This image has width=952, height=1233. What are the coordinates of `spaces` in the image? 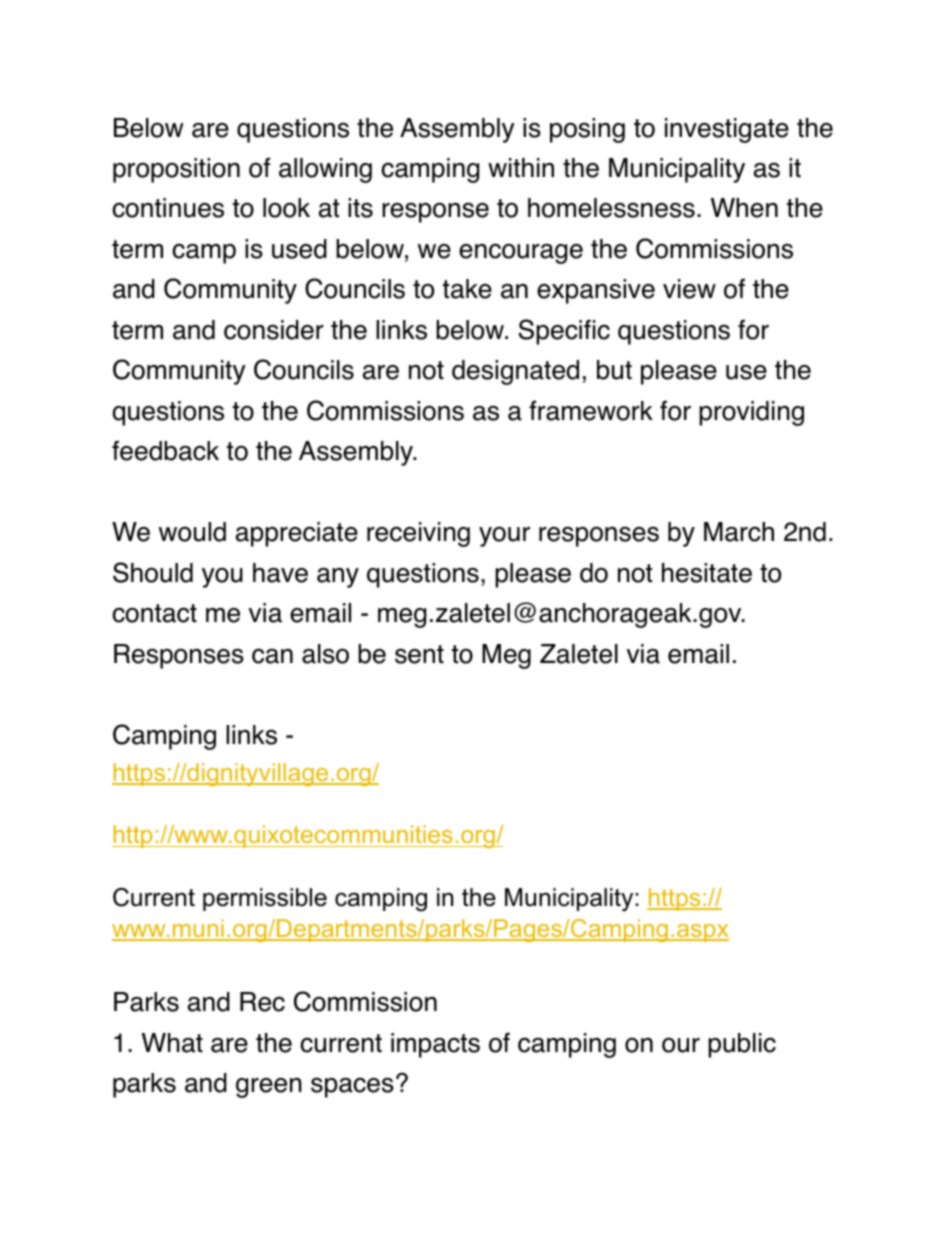 It's located at (352, 1087).
